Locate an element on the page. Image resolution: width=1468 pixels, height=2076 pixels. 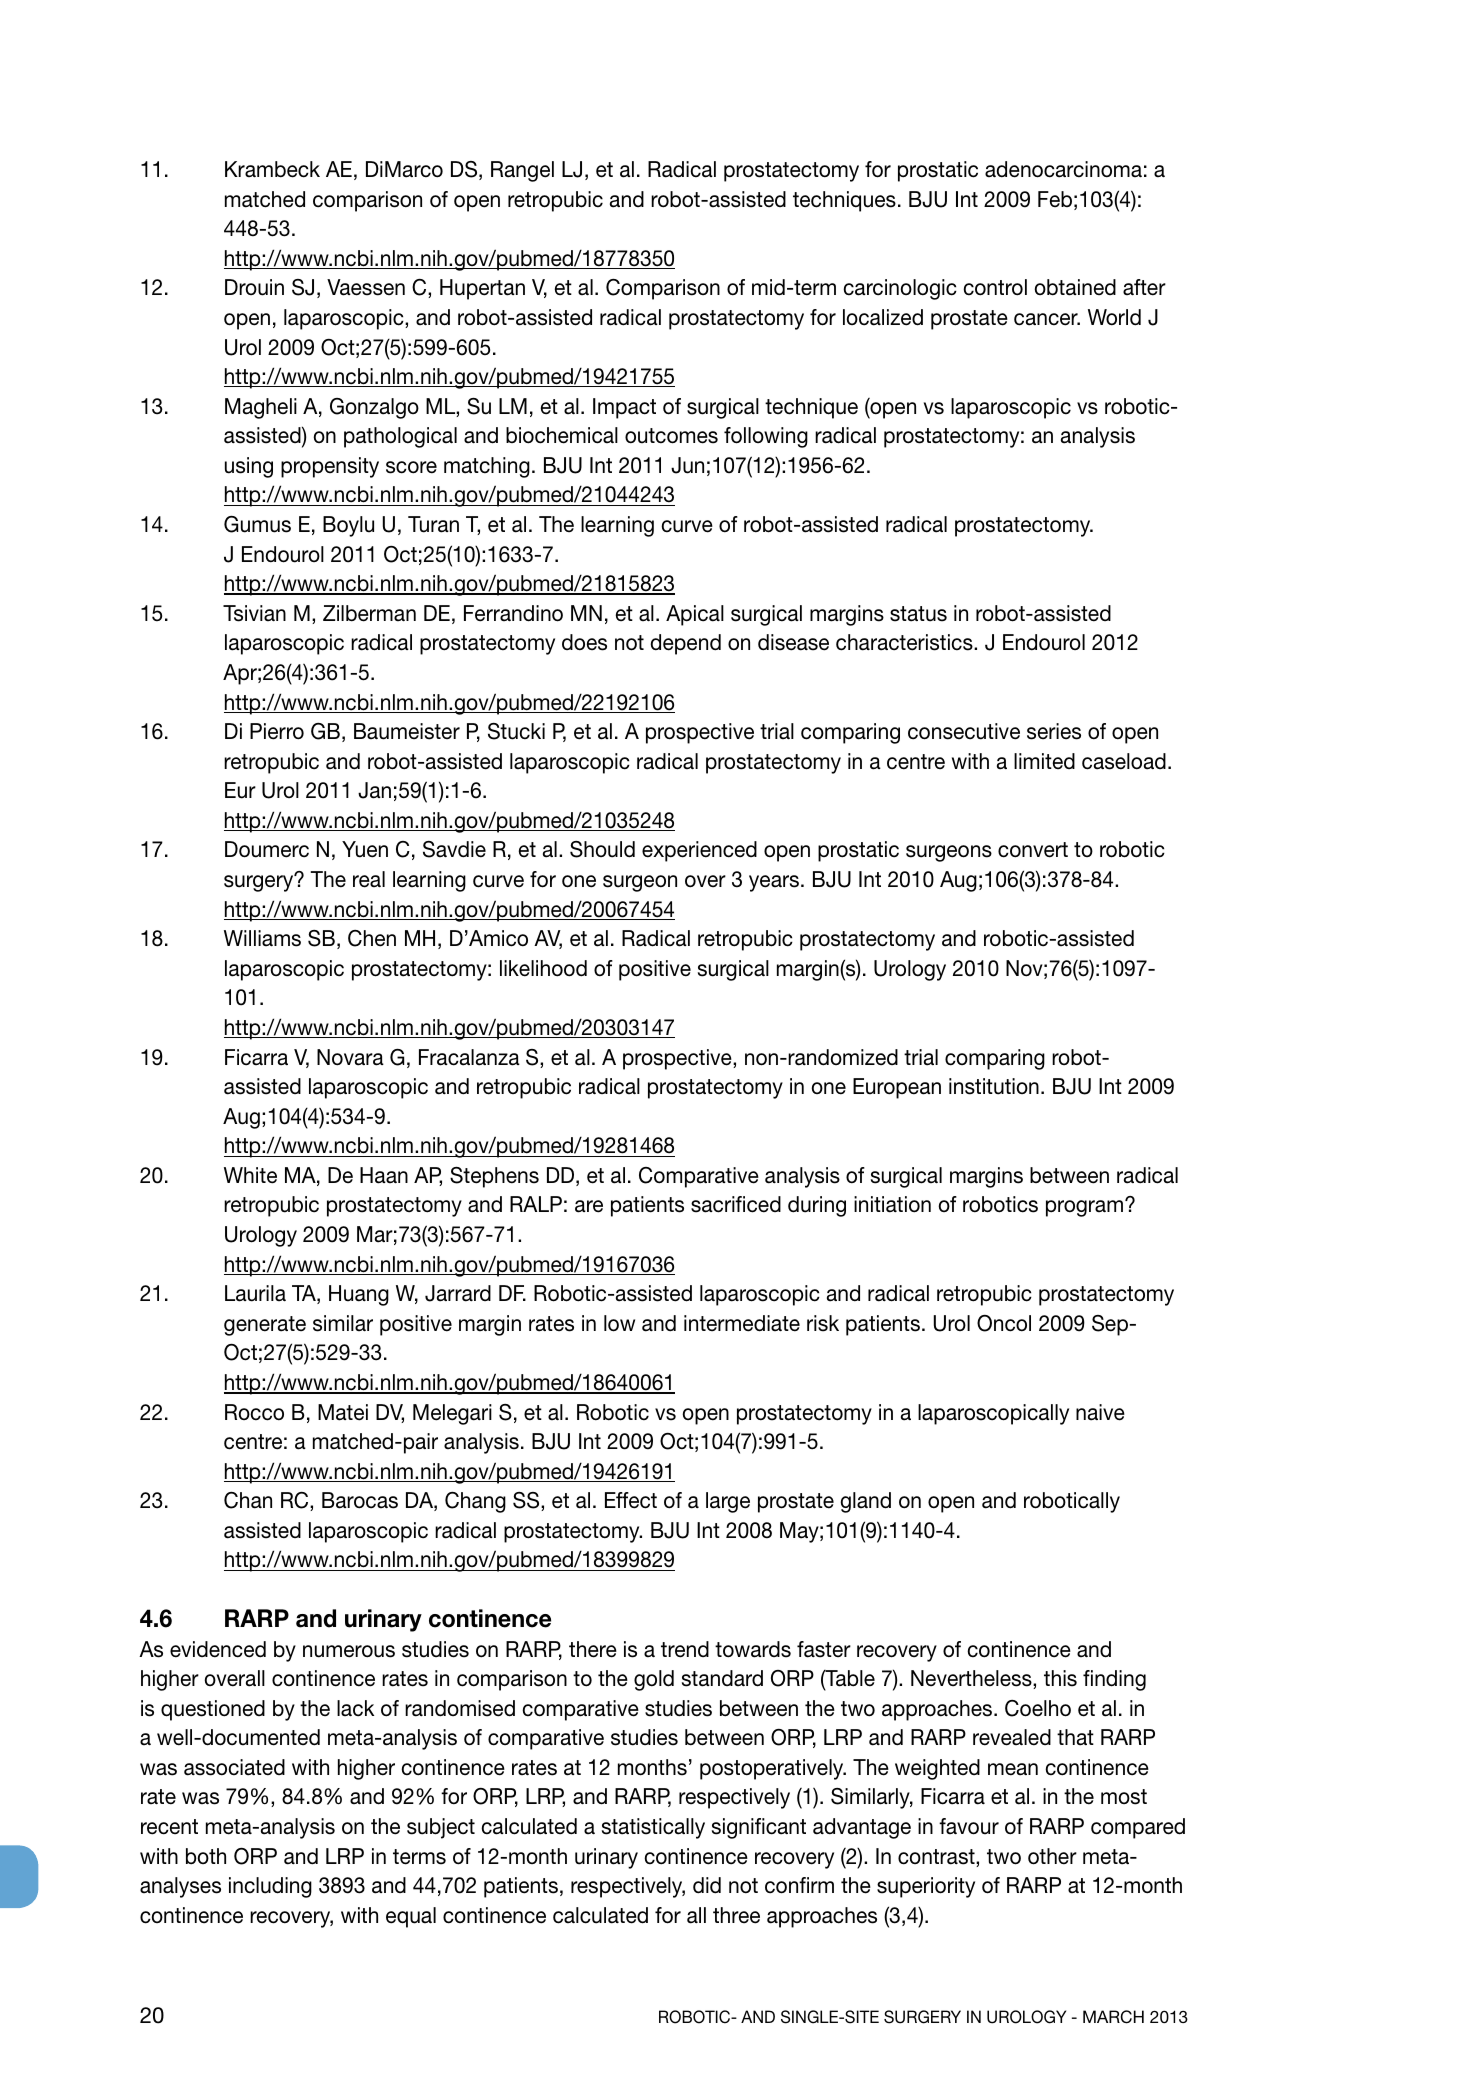
experienced is located at coordinates (699, 851).
